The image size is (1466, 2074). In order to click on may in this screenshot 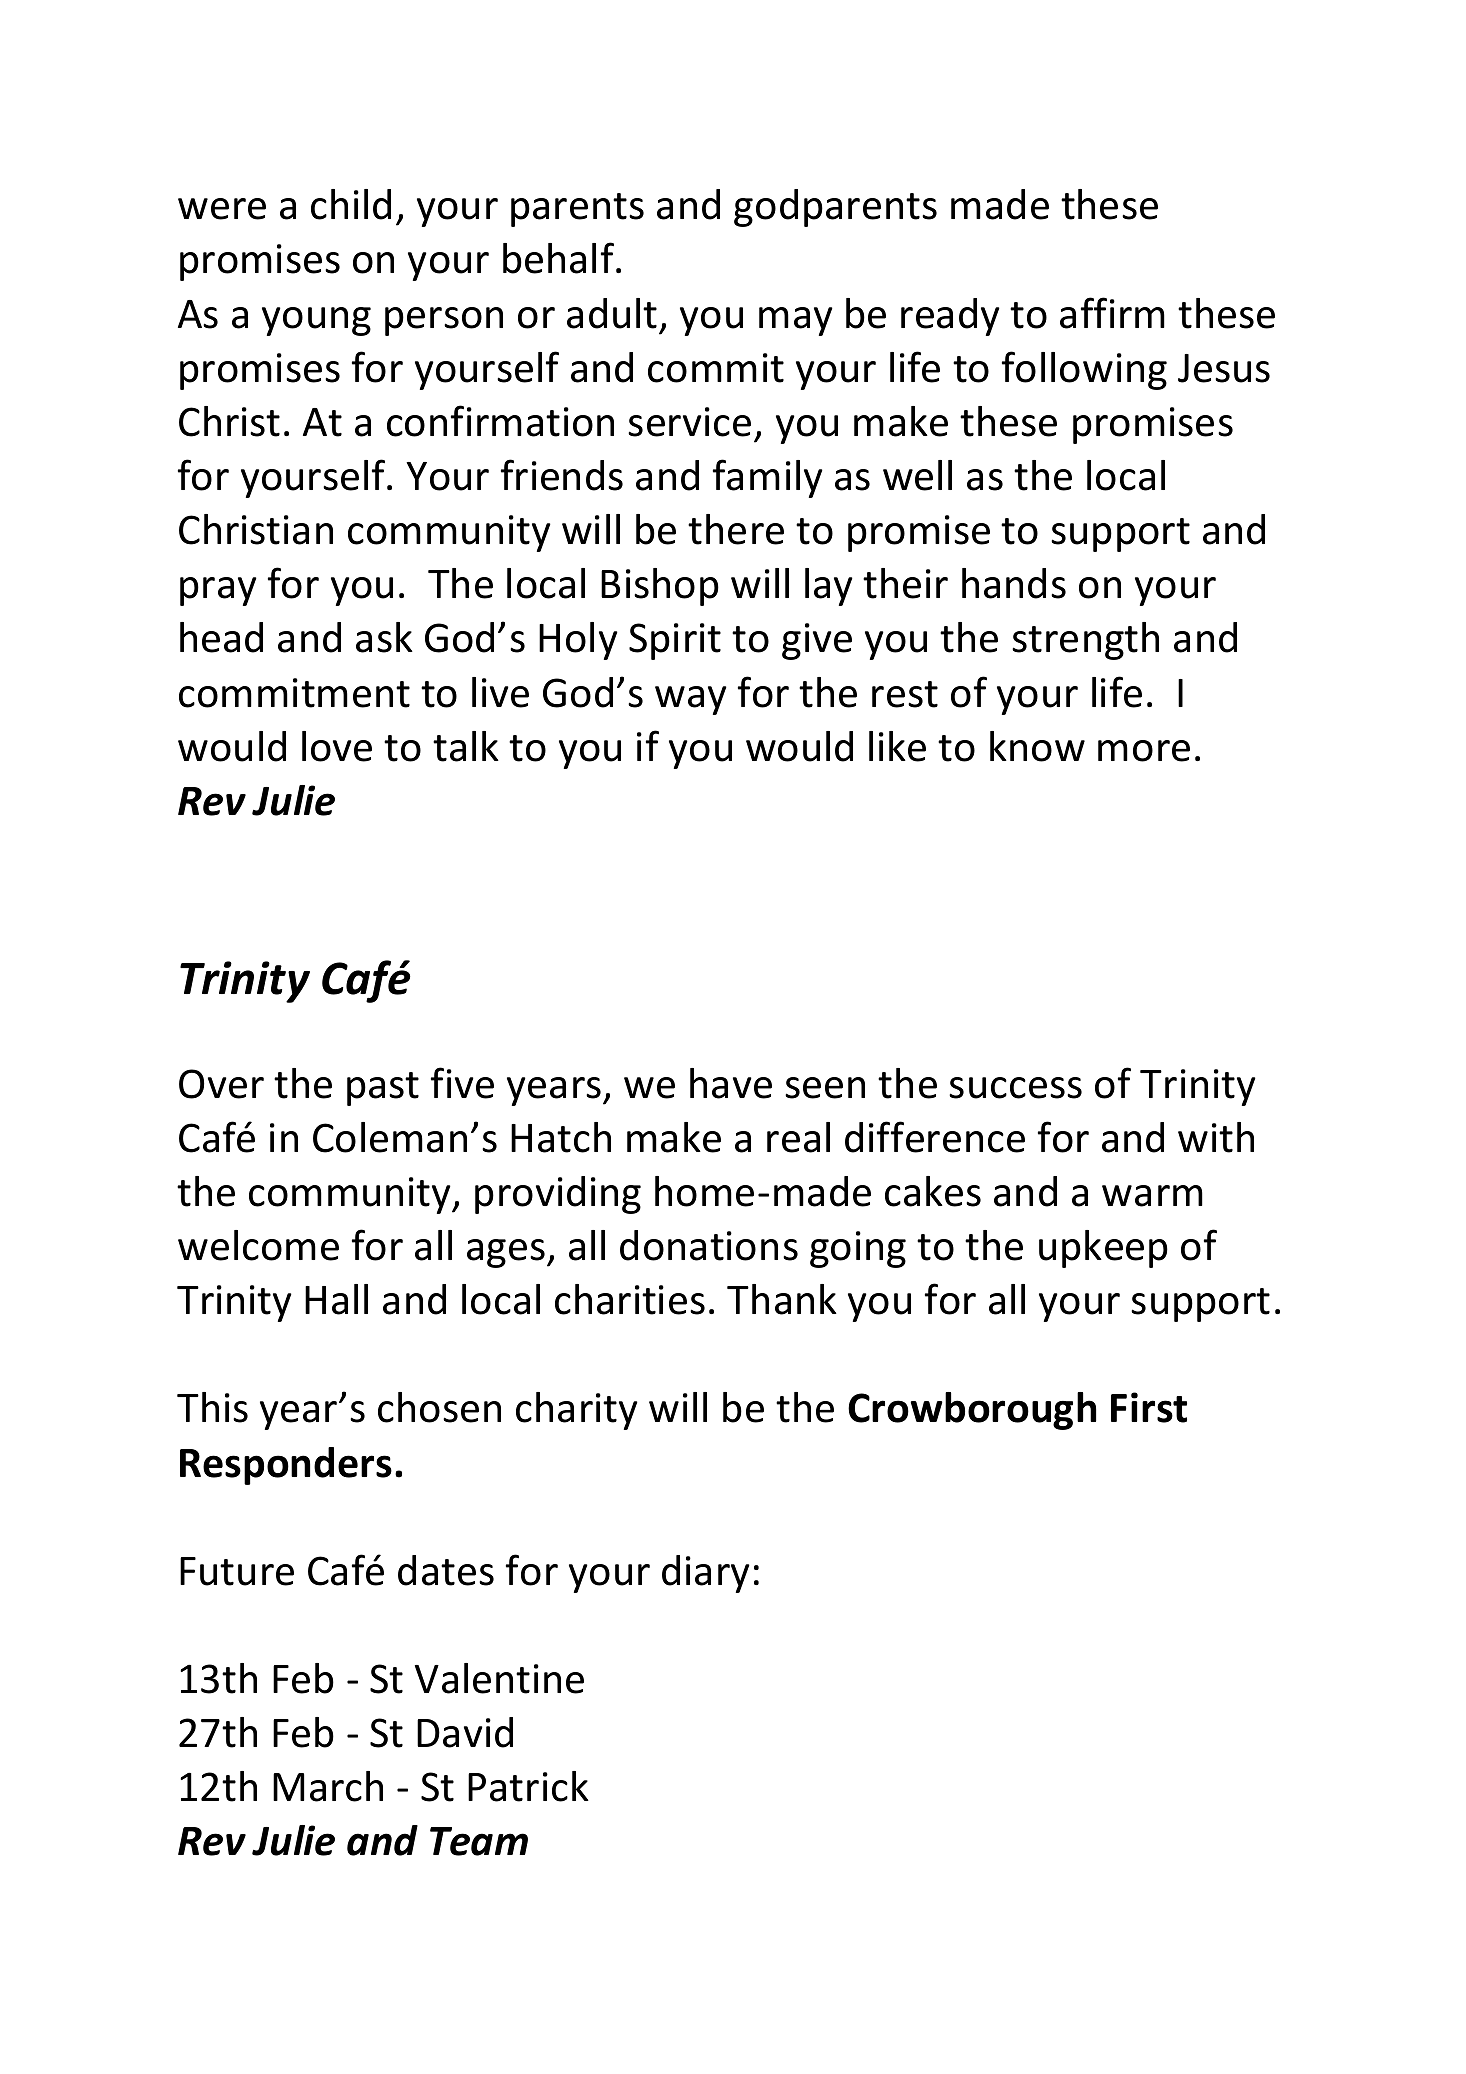, I will do `click(796, 321)`.
